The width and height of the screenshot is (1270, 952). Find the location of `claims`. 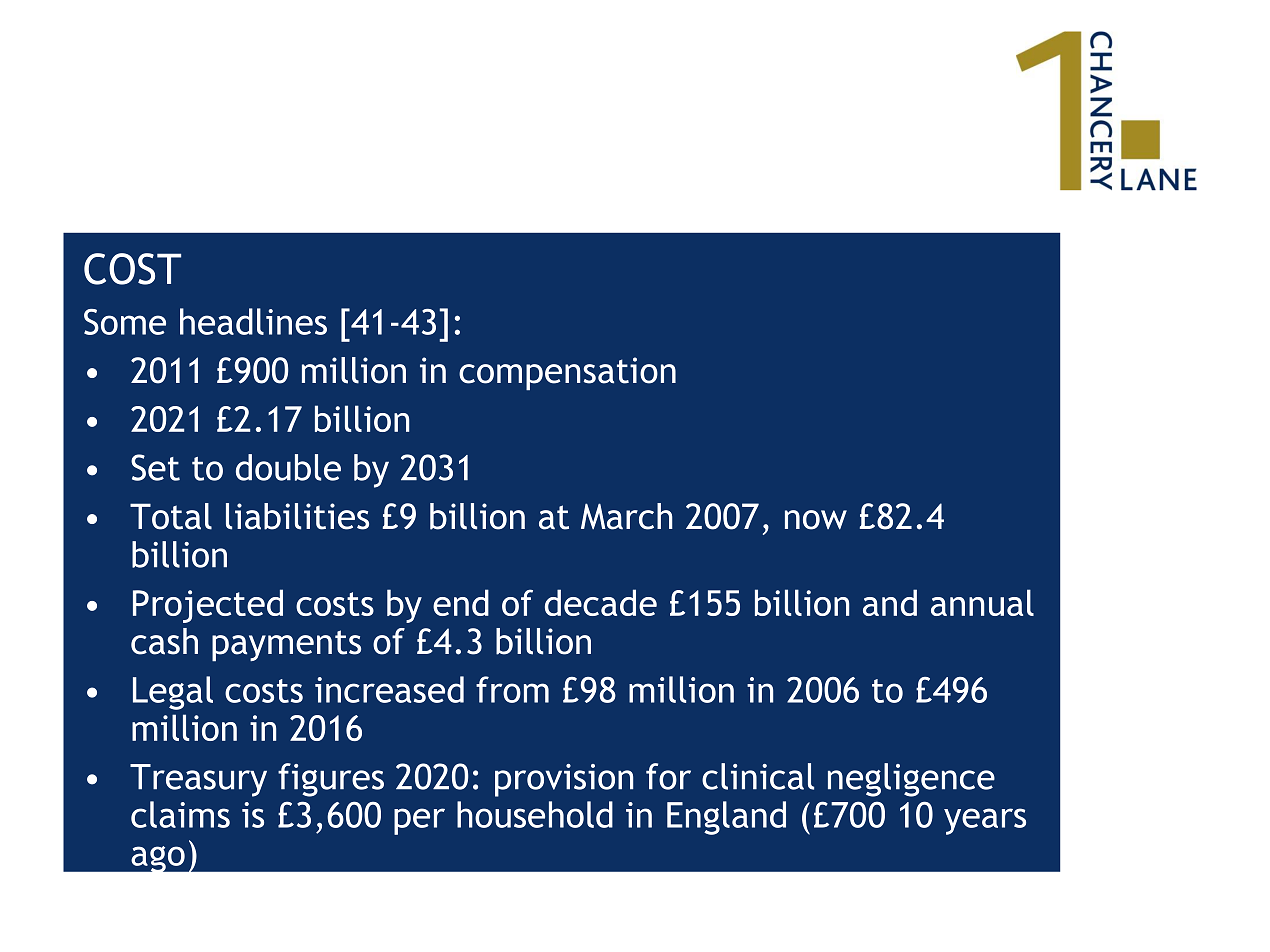

claims is located at coordinates (180, 814).
